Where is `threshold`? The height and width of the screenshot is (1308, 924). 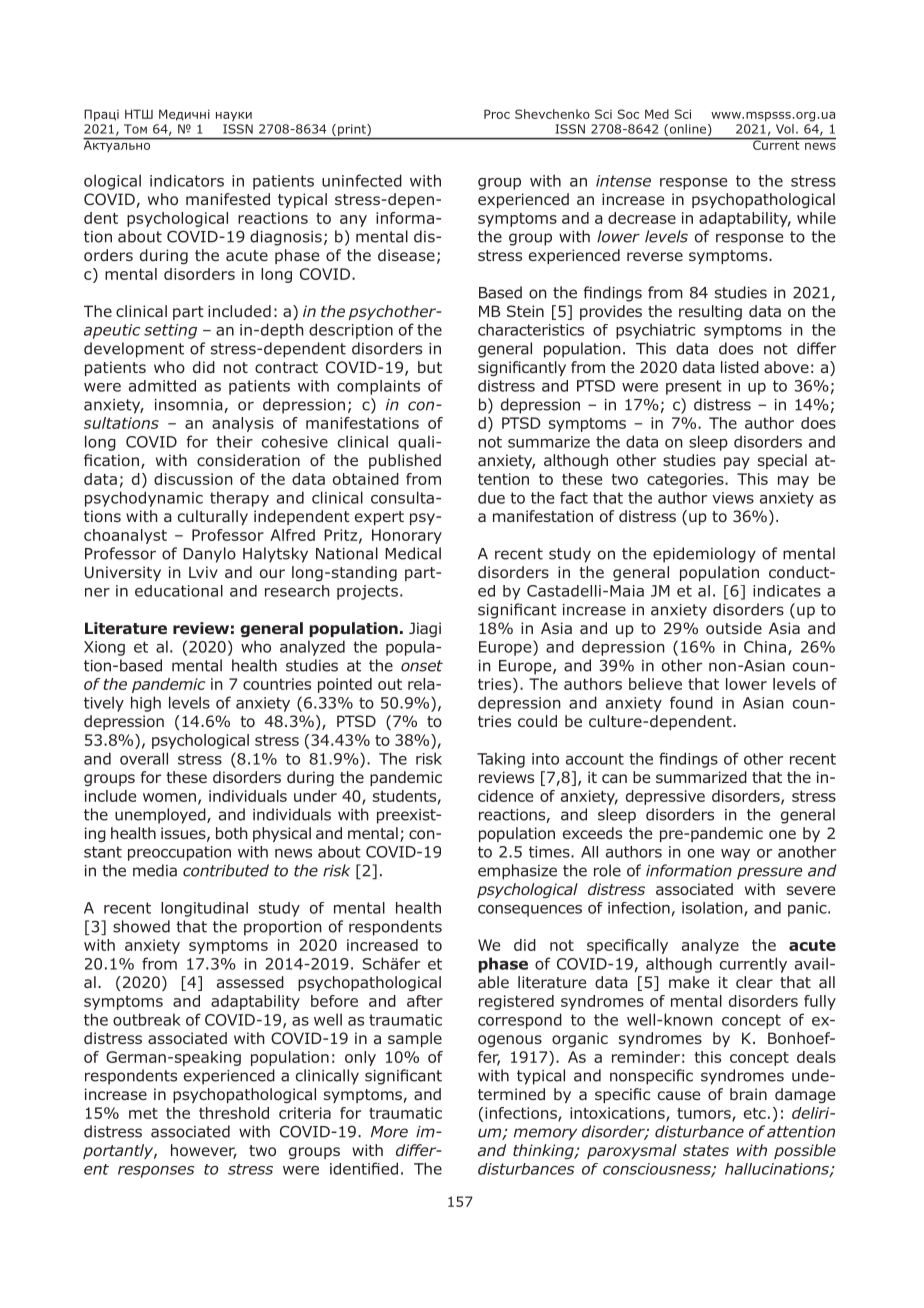
threshold is located at coordinates (234, 1113).
